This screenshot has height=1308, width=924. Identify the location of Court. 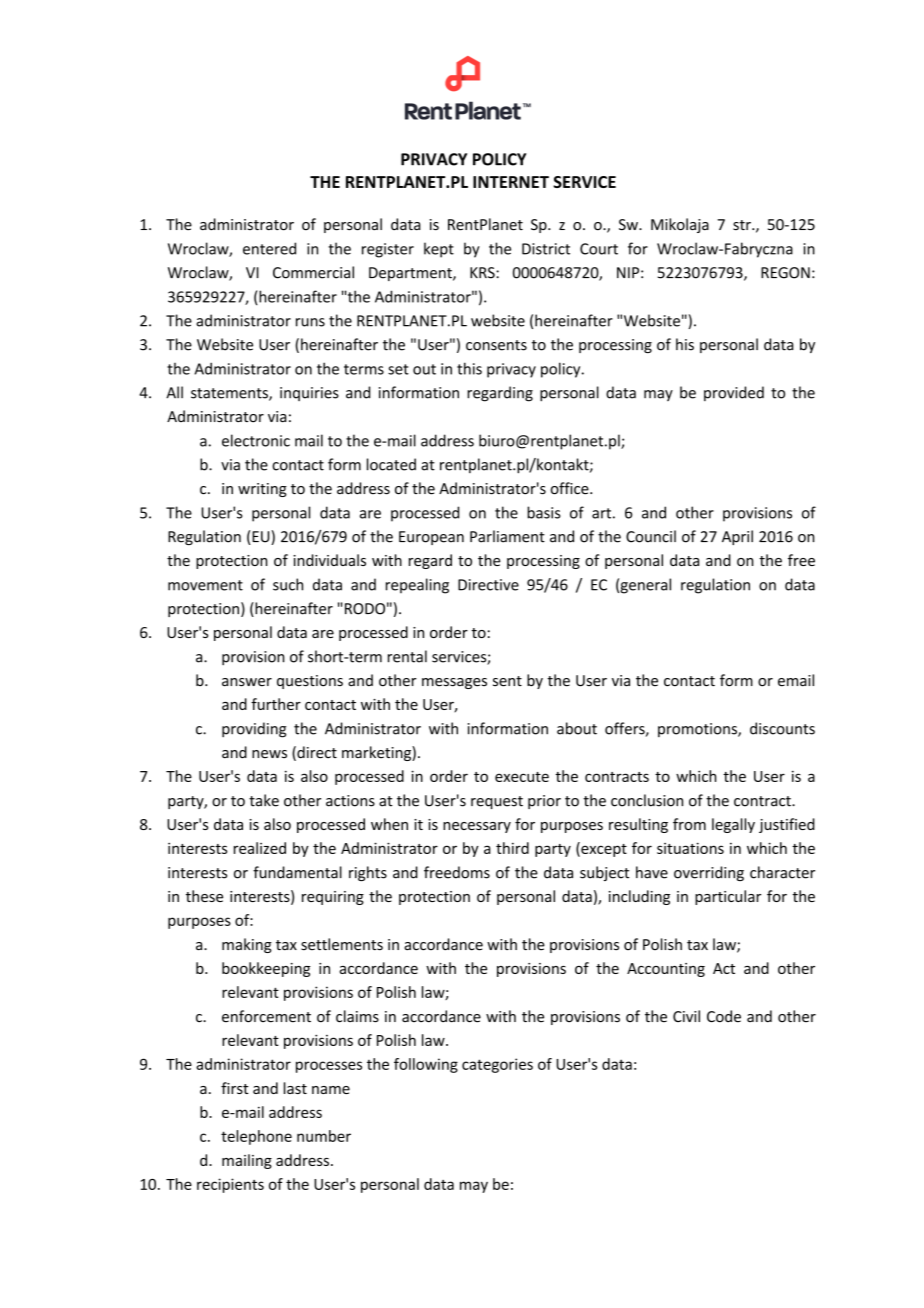
(599, 249).
